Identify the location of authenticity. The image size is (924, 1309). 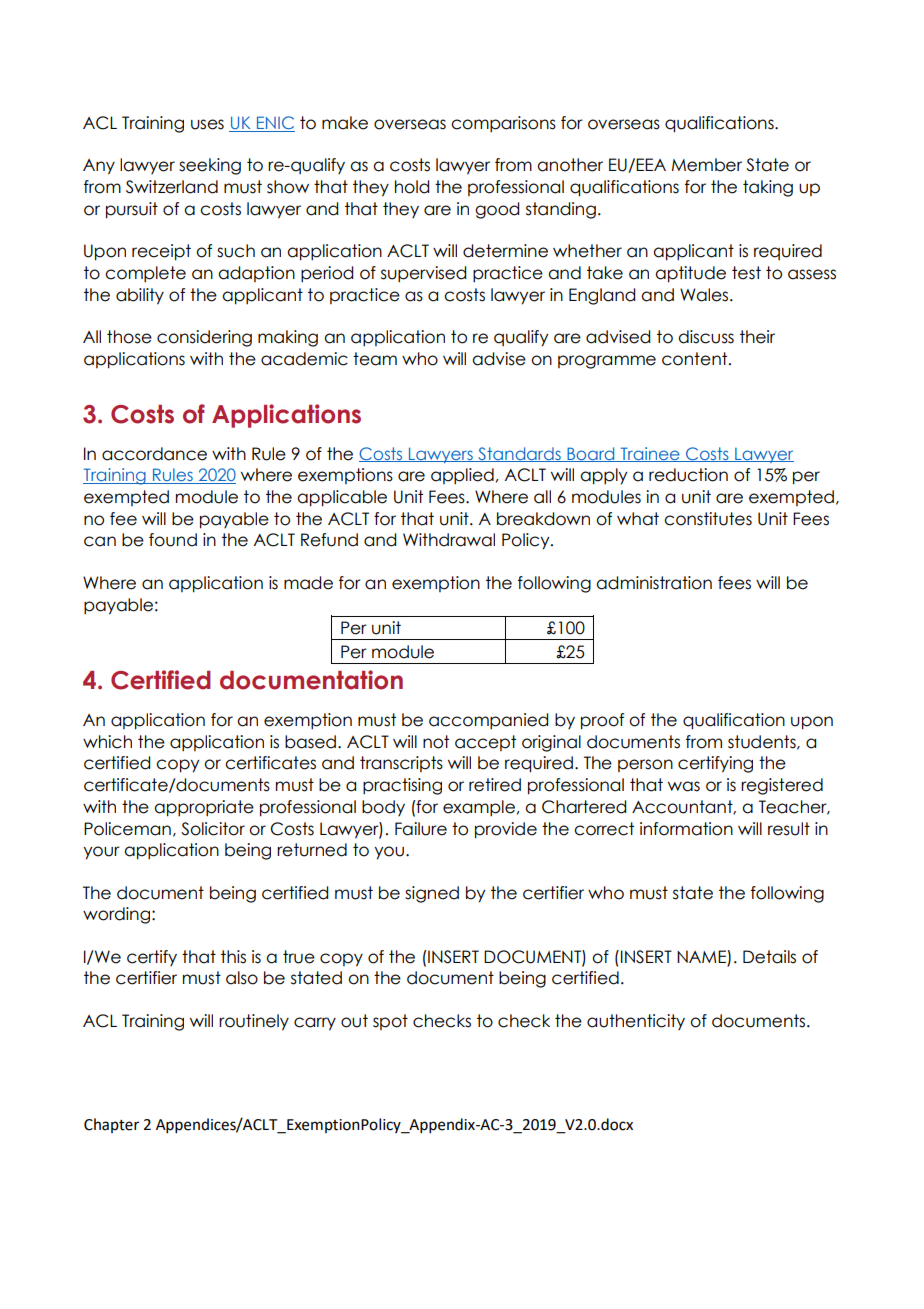
(636, 1022).
